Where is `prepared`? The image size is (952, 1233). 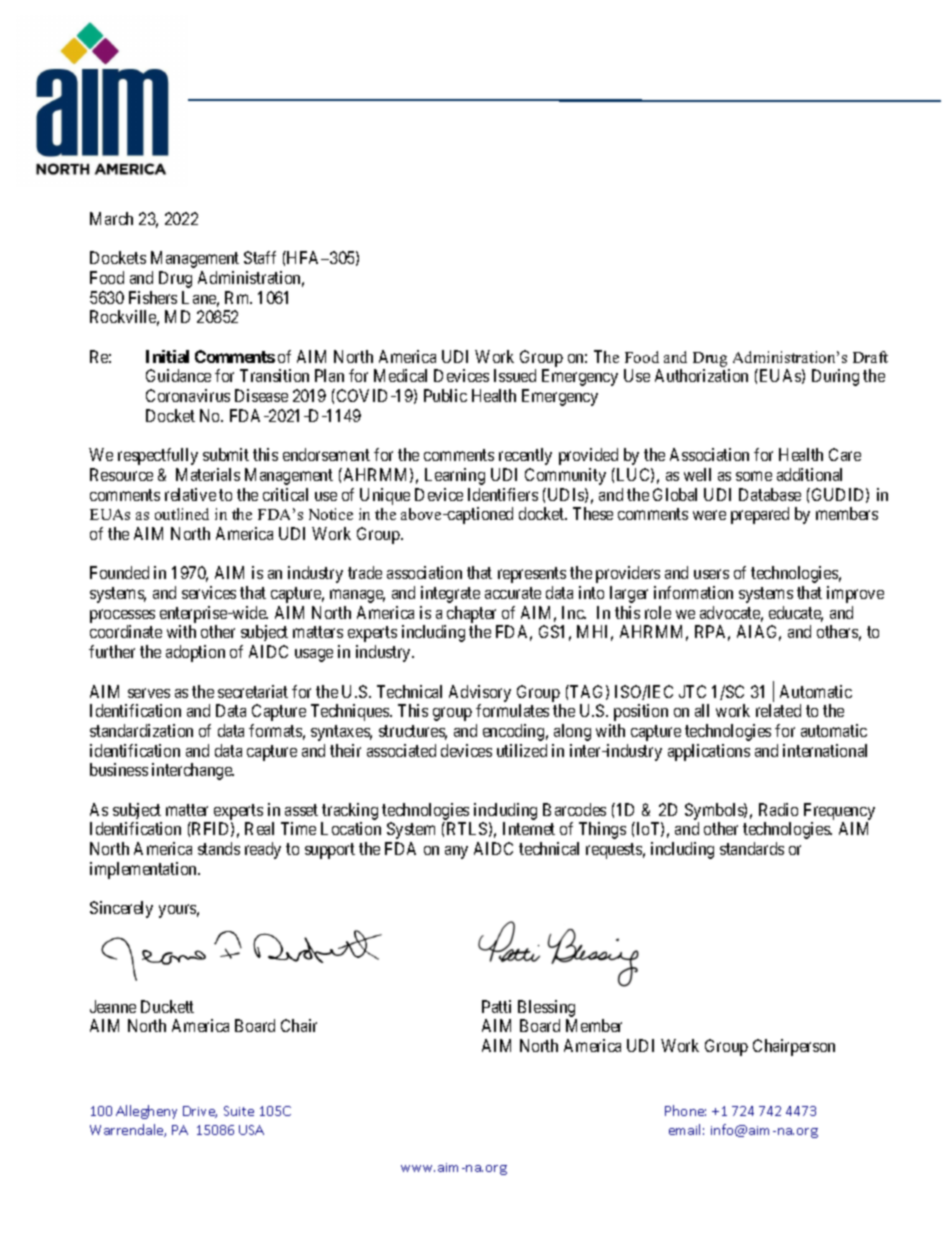 prepared is located at coordinates (760, 515).
